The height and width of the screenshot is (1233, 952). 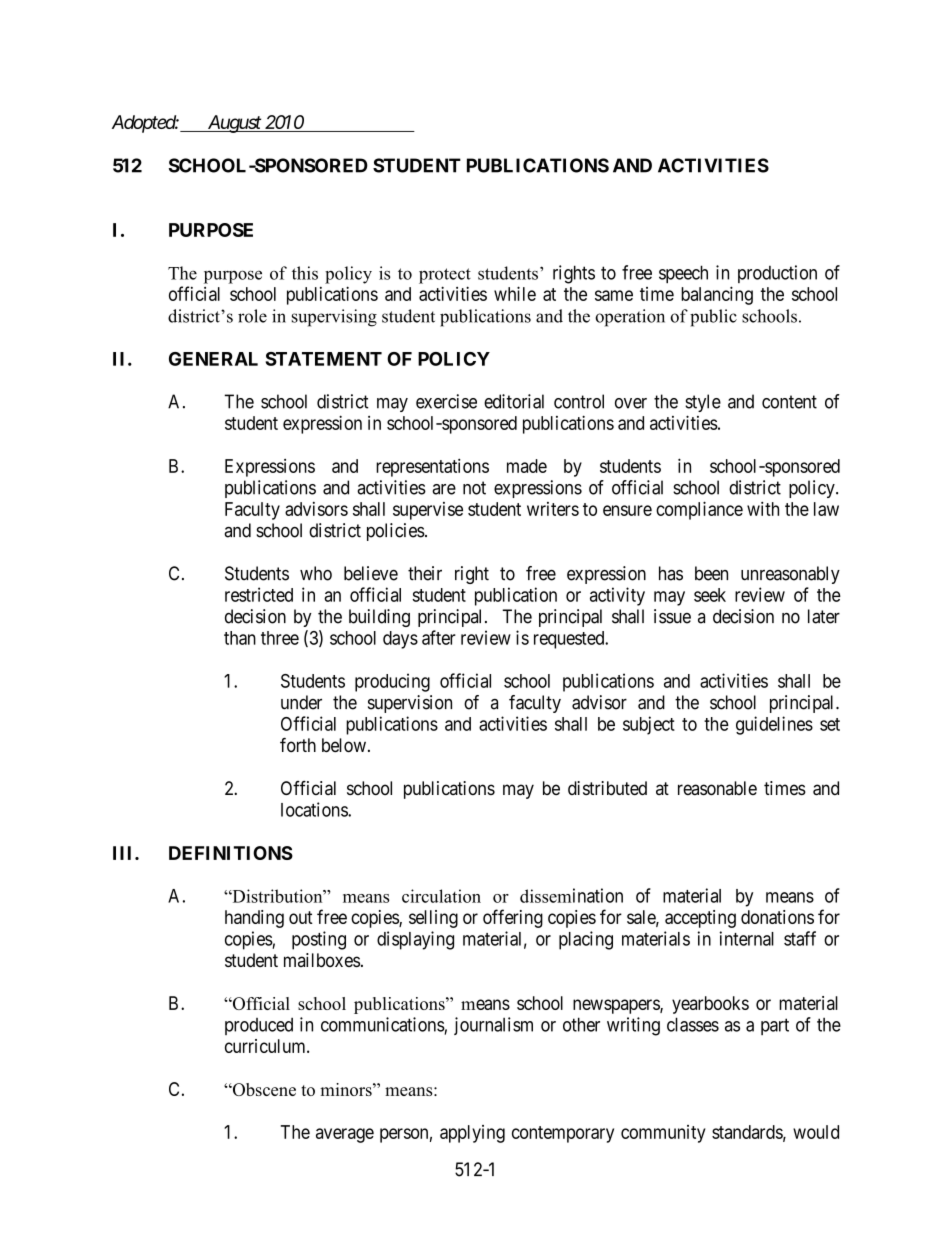 I want to click on average, so click(x=345, y=1135).
